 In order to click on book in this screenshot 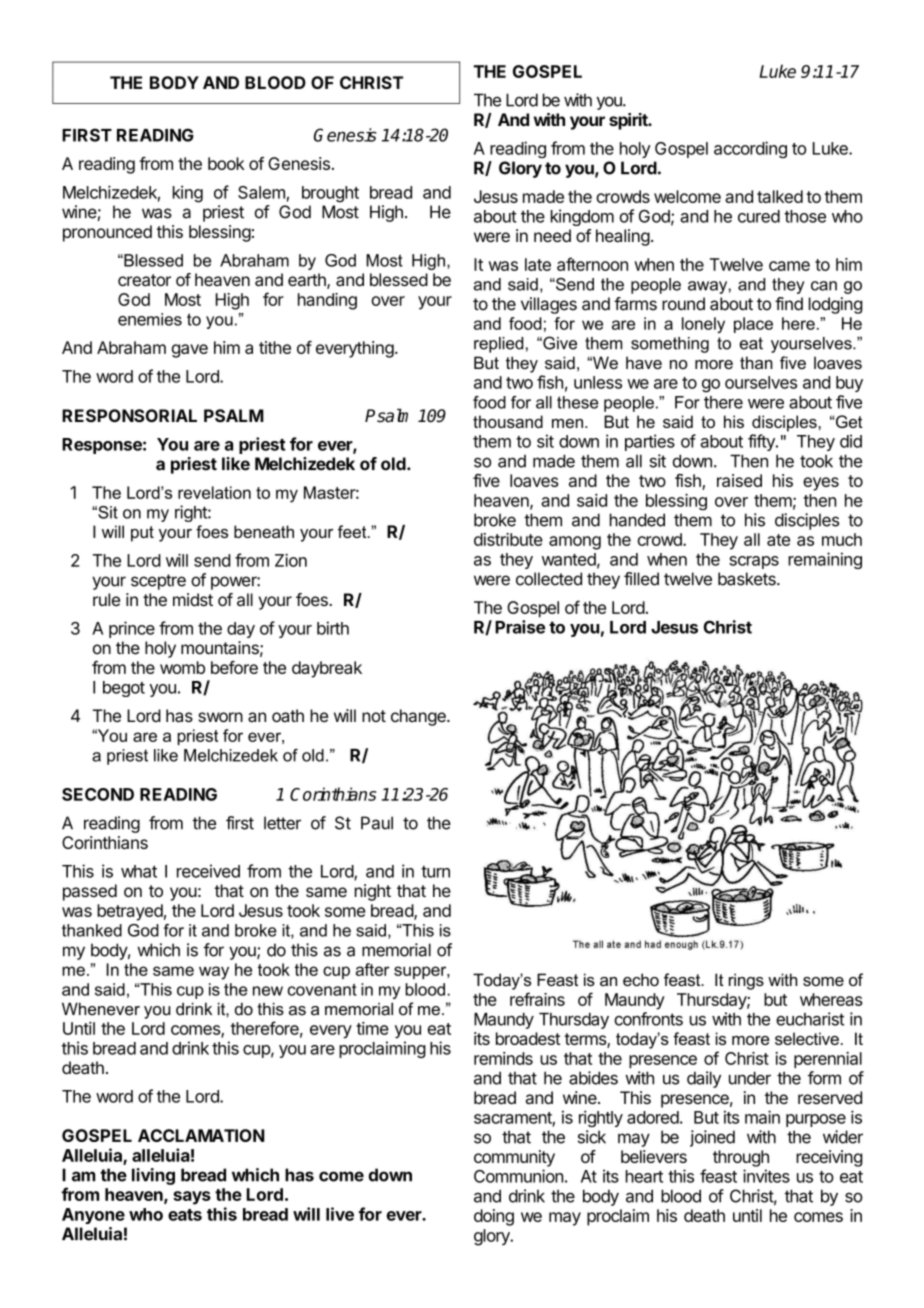, I will do `click(226, 163)`.
